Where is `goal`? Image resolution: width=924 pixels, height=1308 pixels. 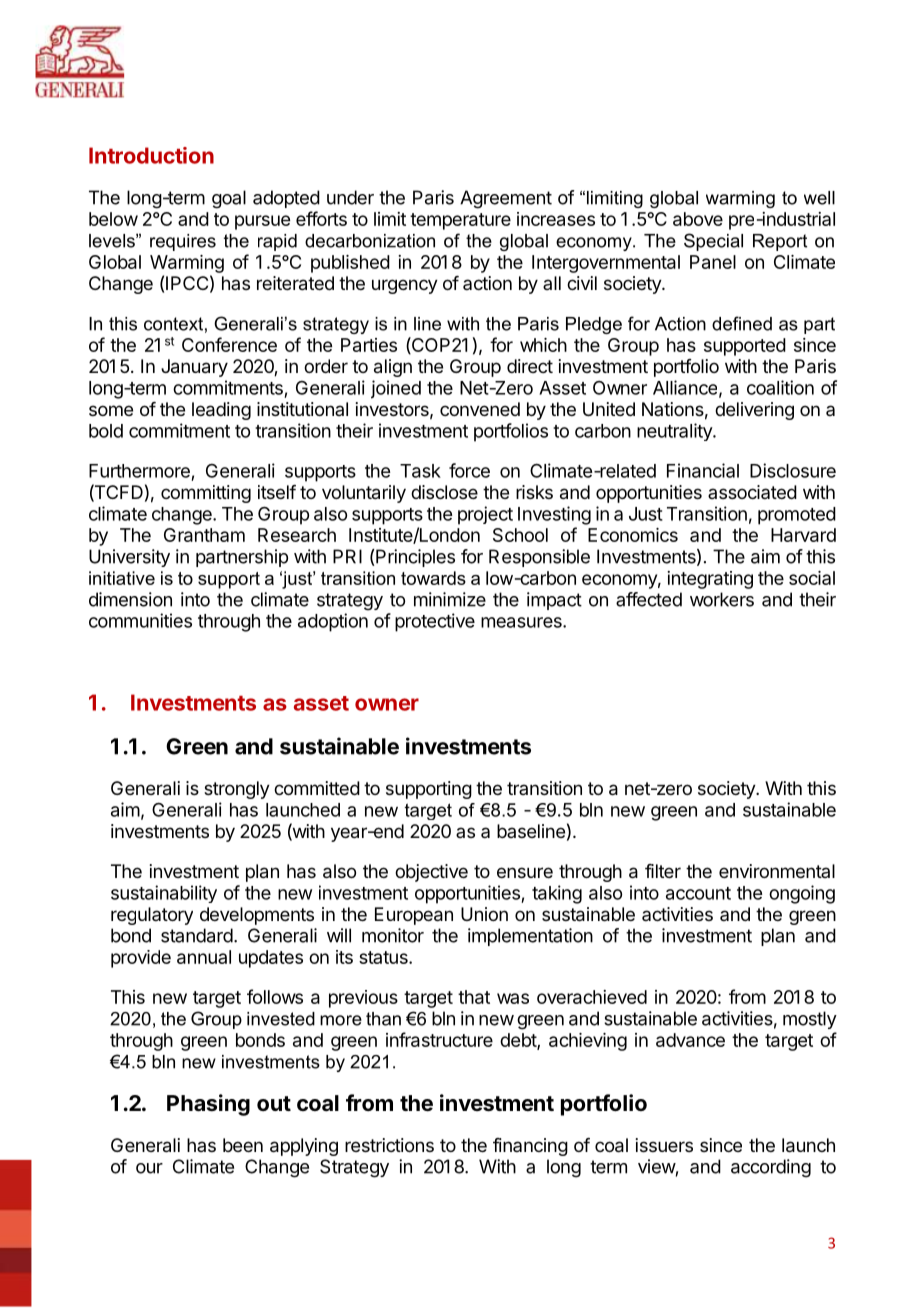
goal is located at coordinates (229, 199).
